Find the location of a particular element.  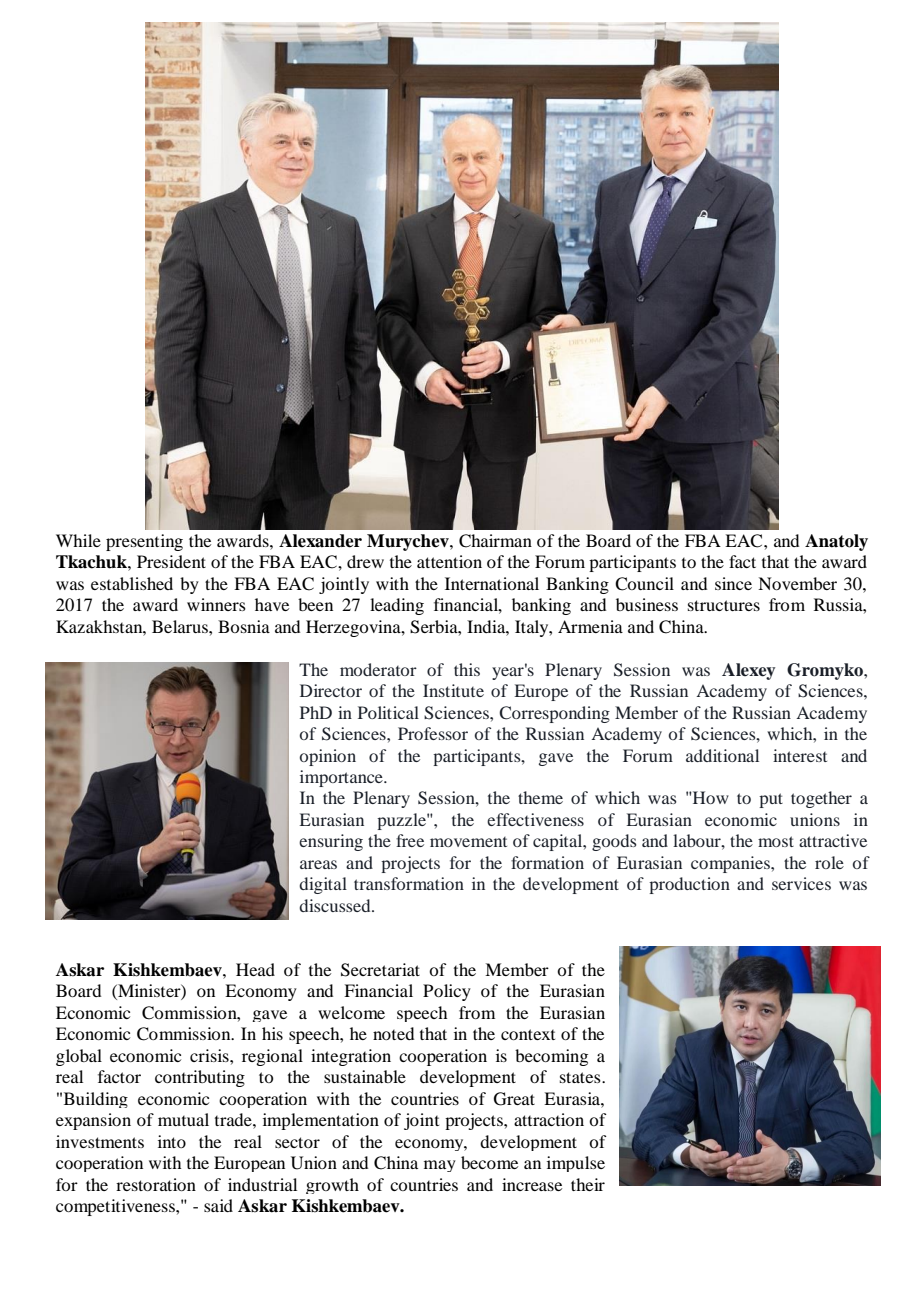

may is located at coordinates (440, 1166).
